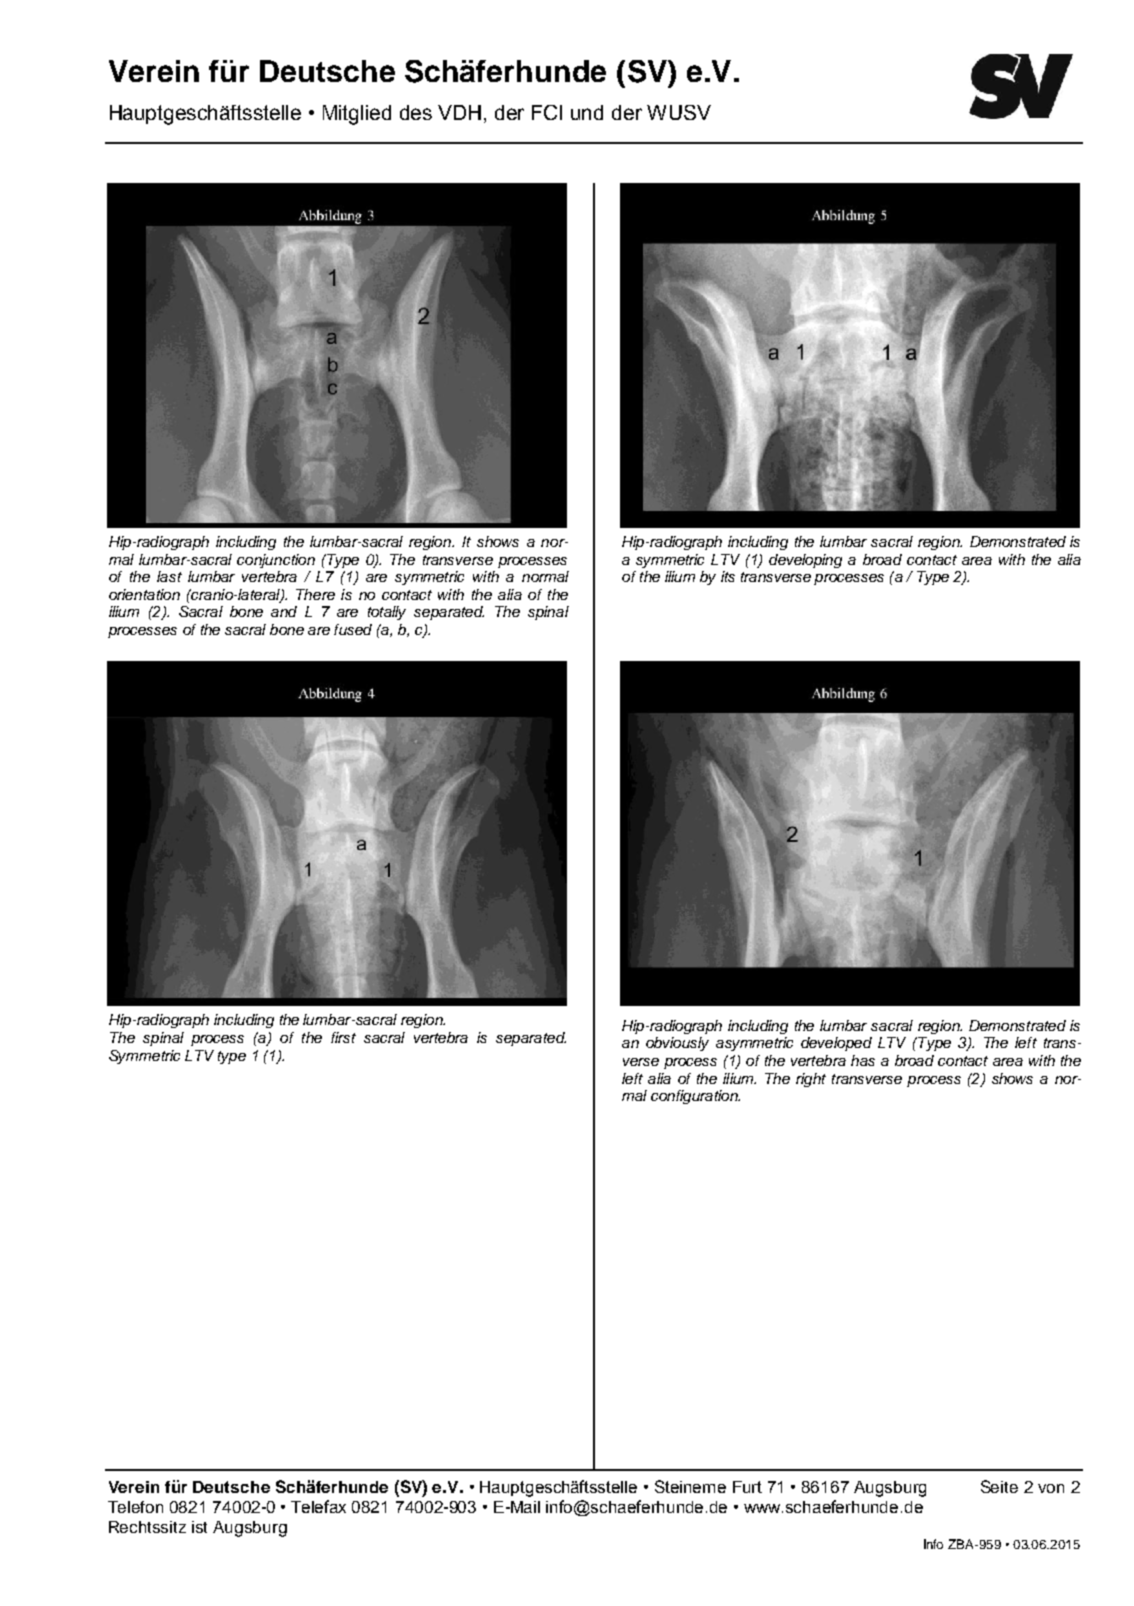 The image size is (1134, 1606). Describe the element at coordinates (199, 1527) in the document. I see `ist` at that location.
